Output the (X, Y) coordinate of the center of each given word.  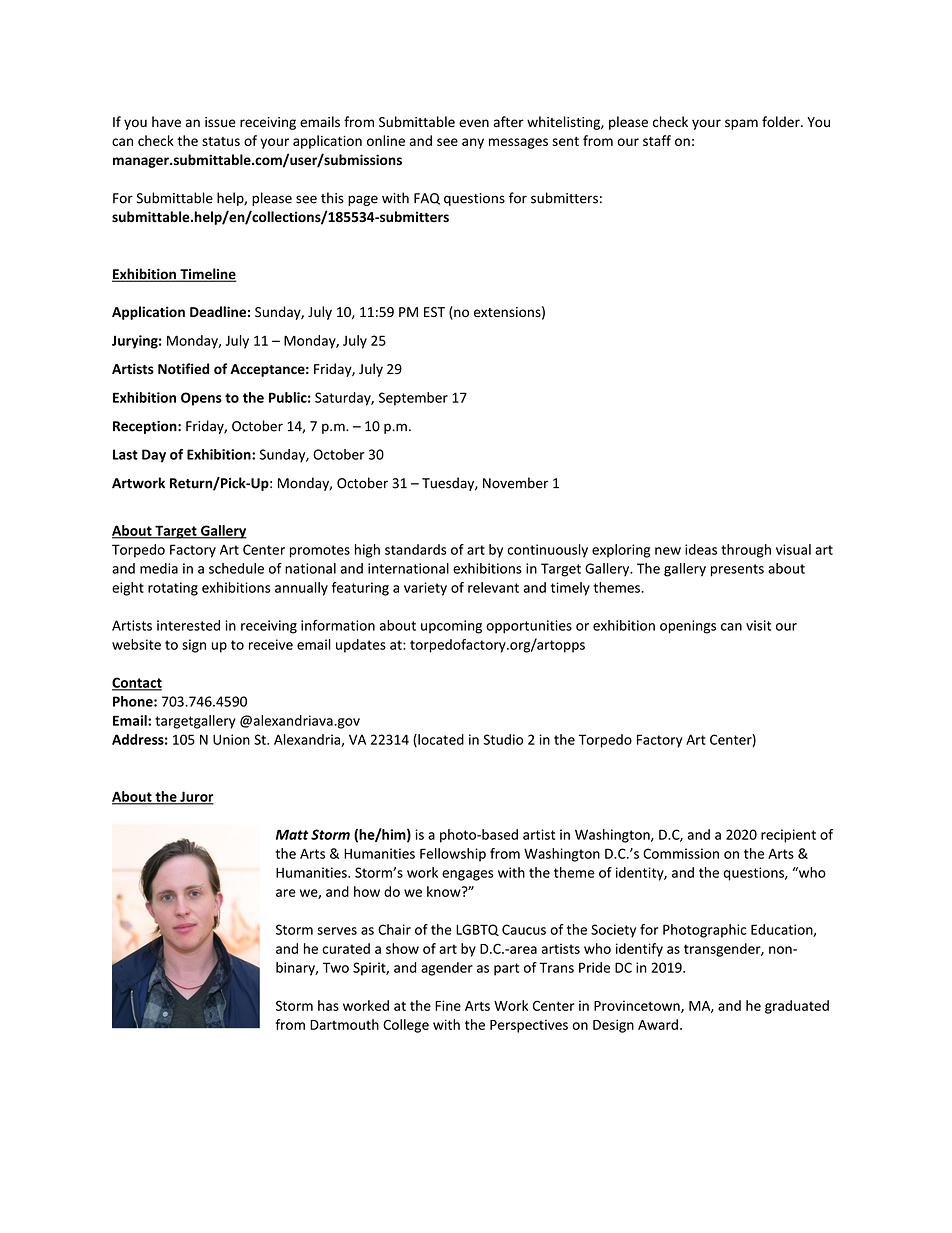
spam (741, 124)
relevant (493, 587)
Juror (196, 797)
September (413, 399)
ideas (701, 549)
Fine (448, 1005)
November (515, 483)
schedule (236, 568)
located (440, 740)
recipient (788, 836)
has (328, 1005)
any (473, 143)
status (221, 141)
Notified (183, 368)
